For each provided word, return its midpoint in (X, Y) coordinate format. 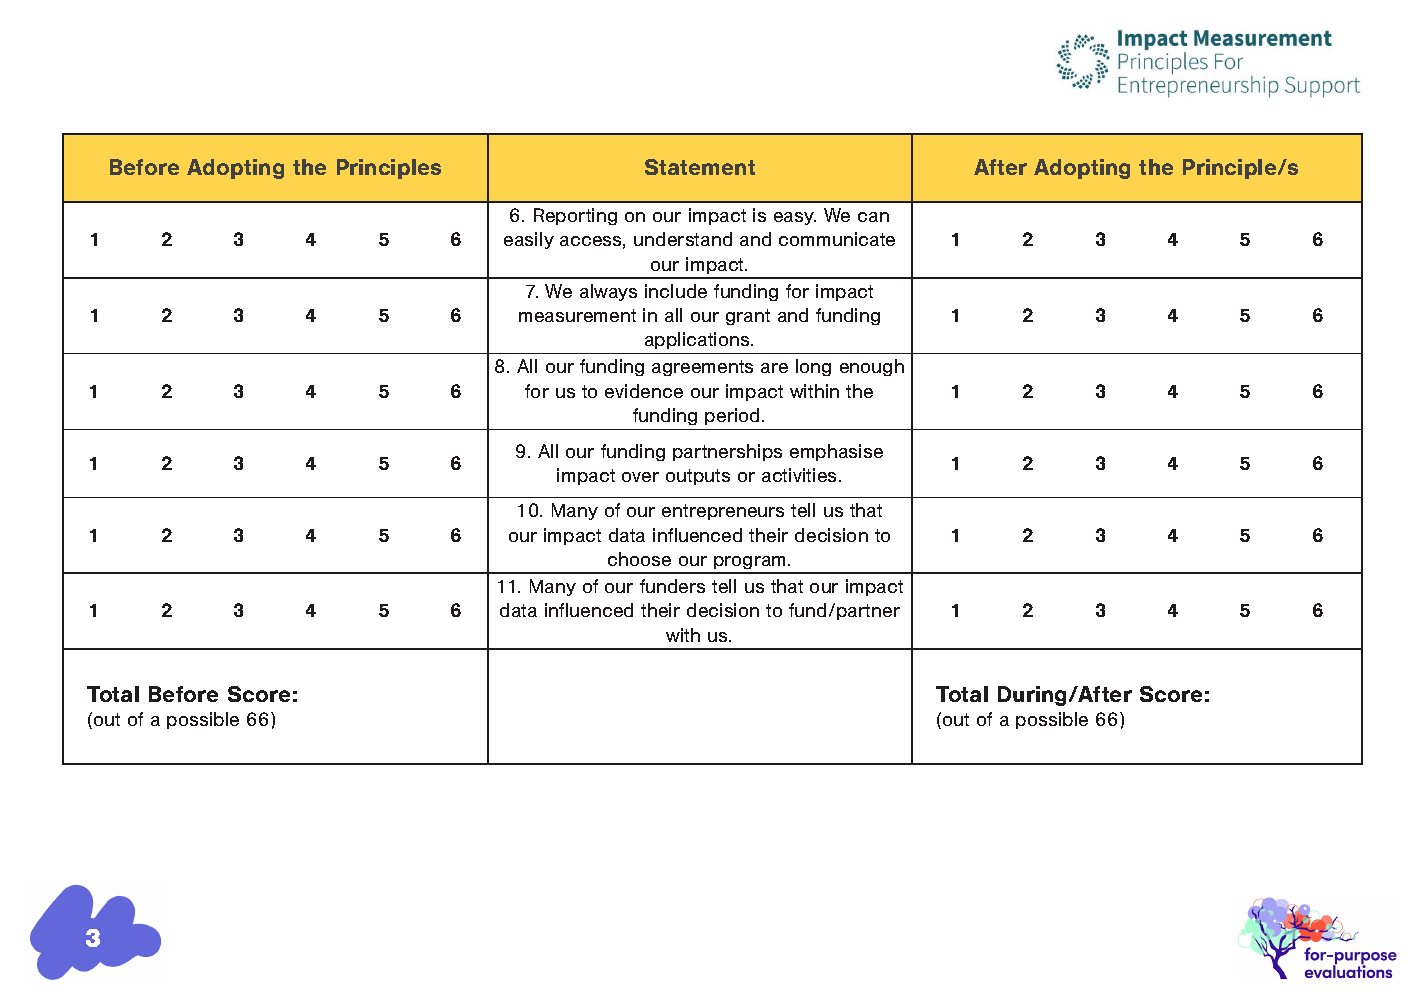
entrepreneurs (723, 512)
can (873, 217)
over (640, 477)
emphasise (836, 452)
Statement (700, 167)
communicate (837, 239)
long (813, 367)
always (608, 292)
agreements (702, 368)
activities (801, 475)
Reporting (575, 216)
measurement (577, 315)
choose (639, 559)
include (676, 291)
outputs (698, 477)
